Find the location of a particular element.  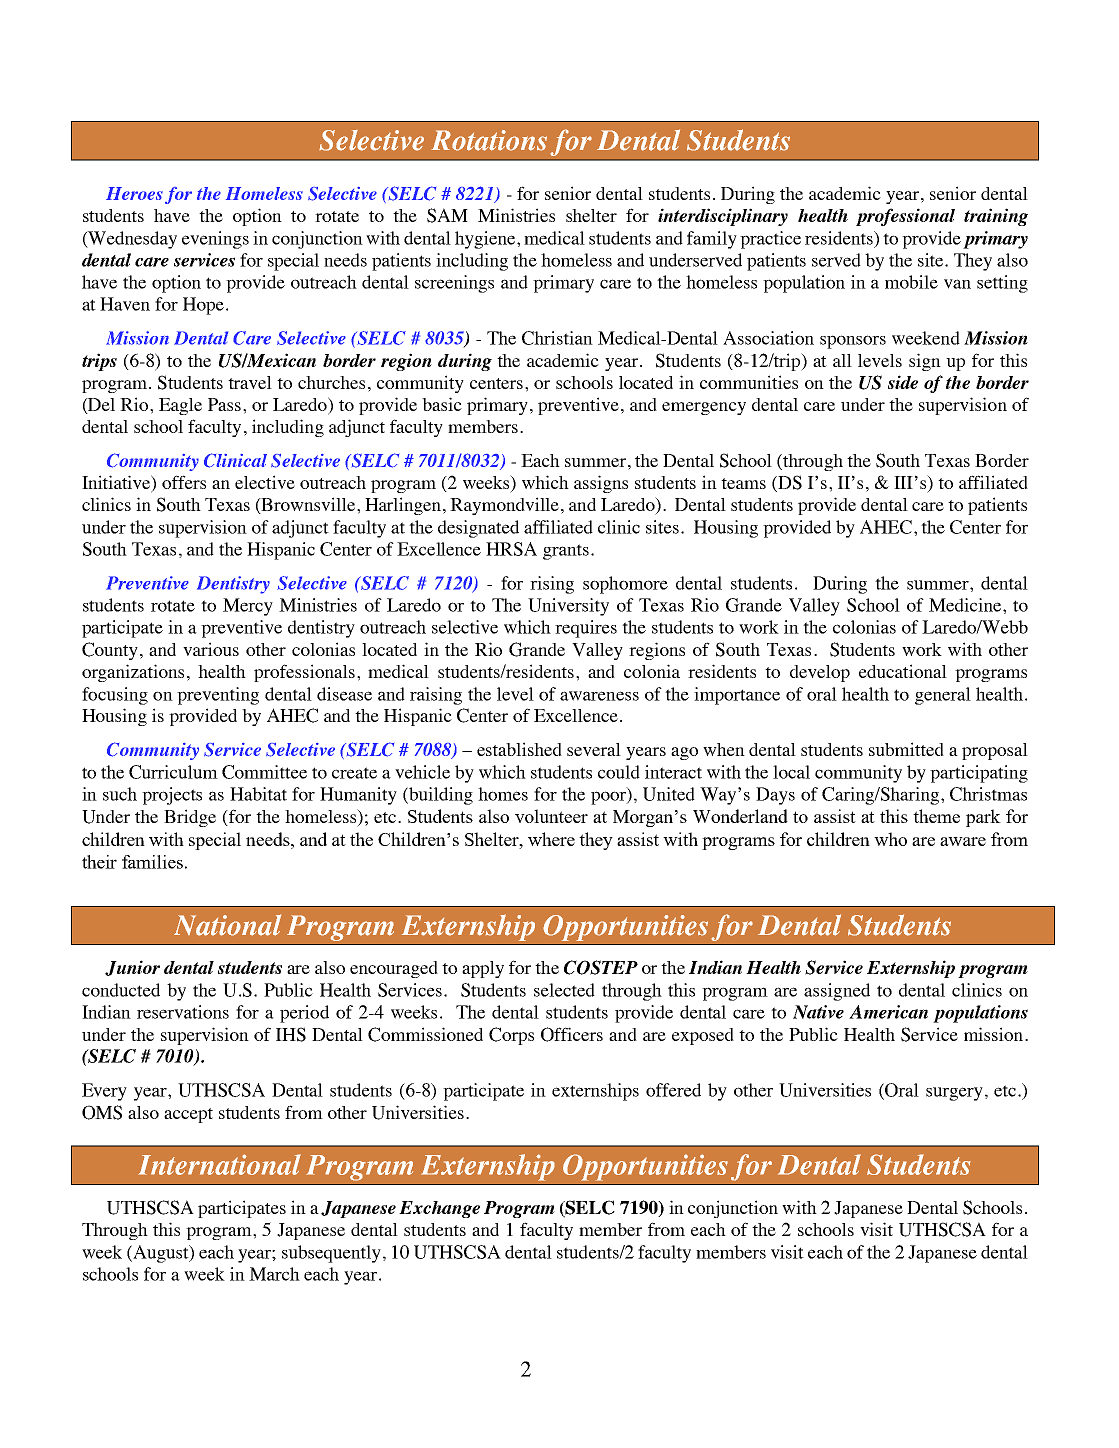

Medicine is located at coordinates (966, 605).
